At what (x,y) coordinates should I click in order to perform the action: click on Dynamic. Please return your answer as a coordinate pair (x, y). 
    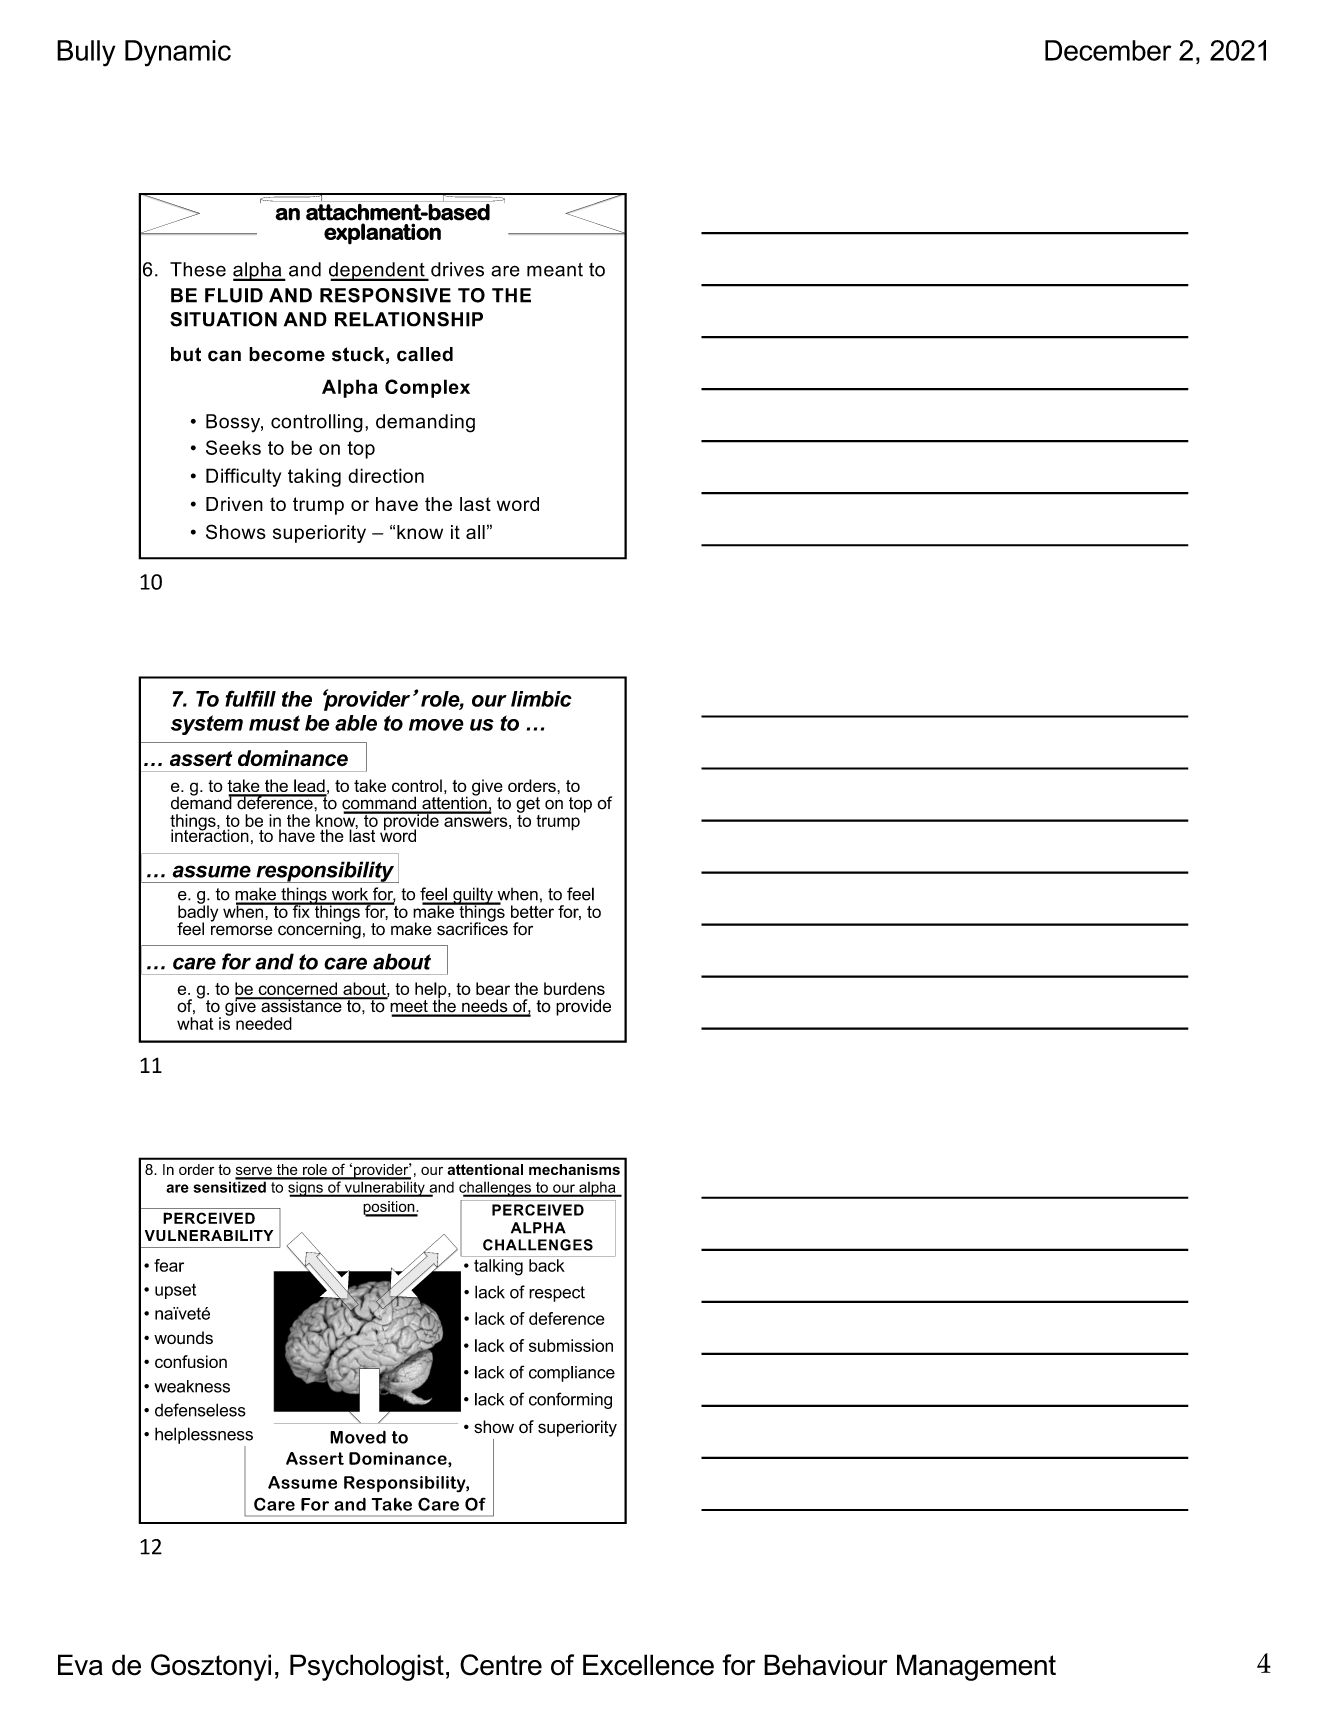
    Looking at the image, I should click on (178, 53).
